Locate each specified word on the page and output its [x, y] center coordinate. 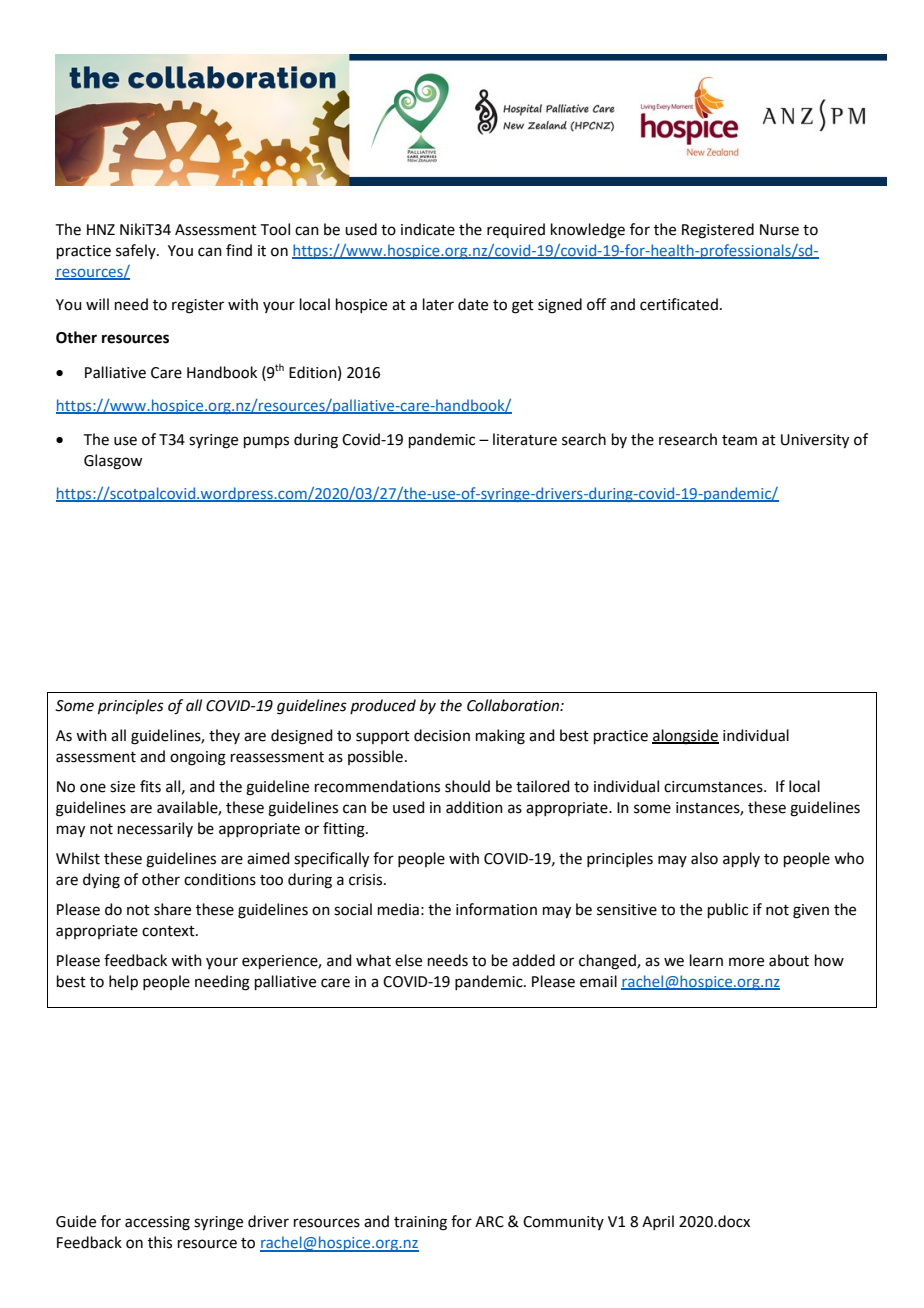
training [420, 1223]
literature [525, 439]
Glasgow [113, 462]
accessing [157, 1223]
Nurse [779, 230]
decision [442, 735]
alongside [685, 737]
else [408, 960]
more [746, 962]
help [123, 982]
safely [137, 251]
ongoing [198, 758]
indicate [428, 229]
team [739, 440]
